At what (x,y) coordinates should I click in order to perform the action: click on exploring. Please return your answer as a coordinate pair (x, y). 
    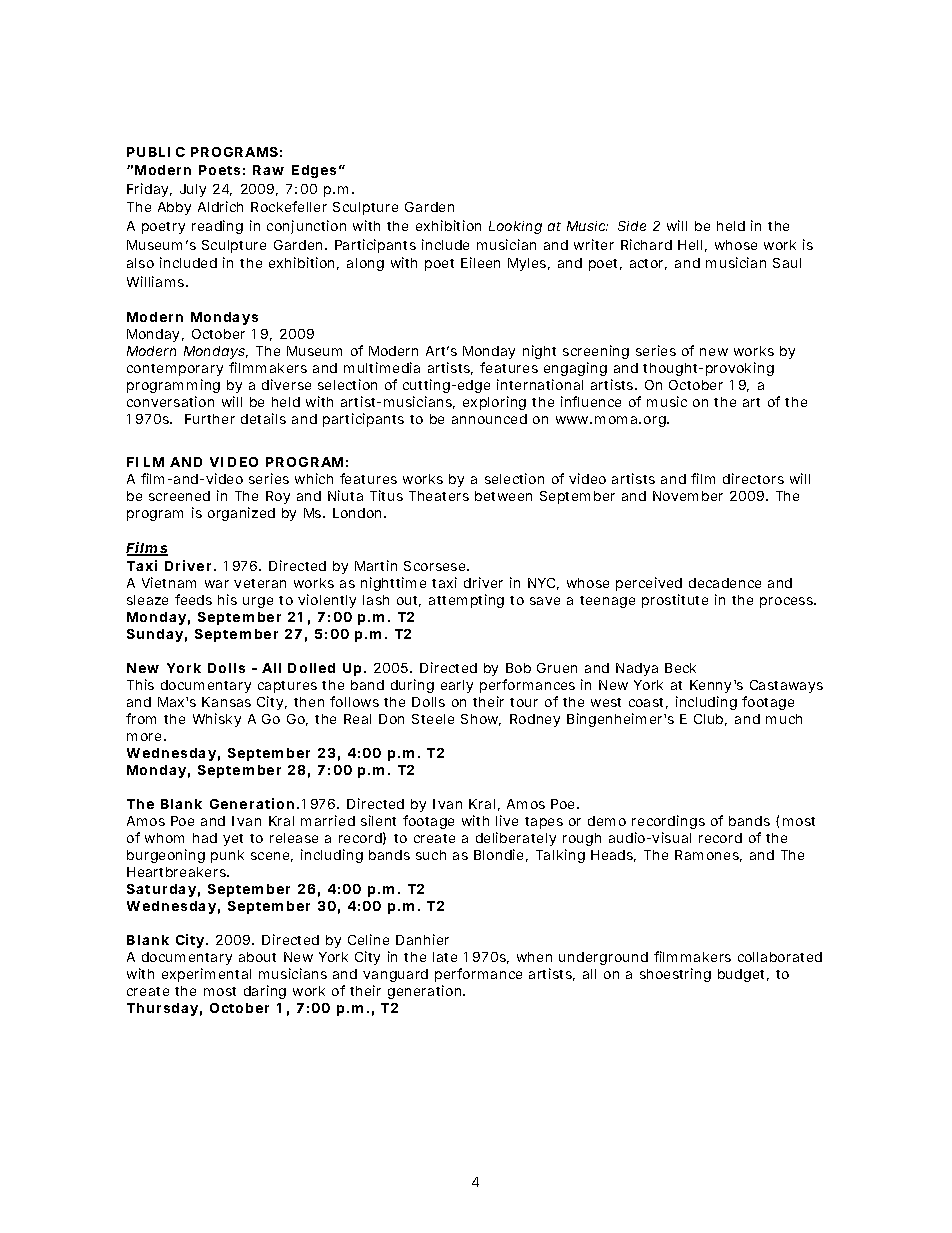
    Looking at the image, I should click on (494, 403).
